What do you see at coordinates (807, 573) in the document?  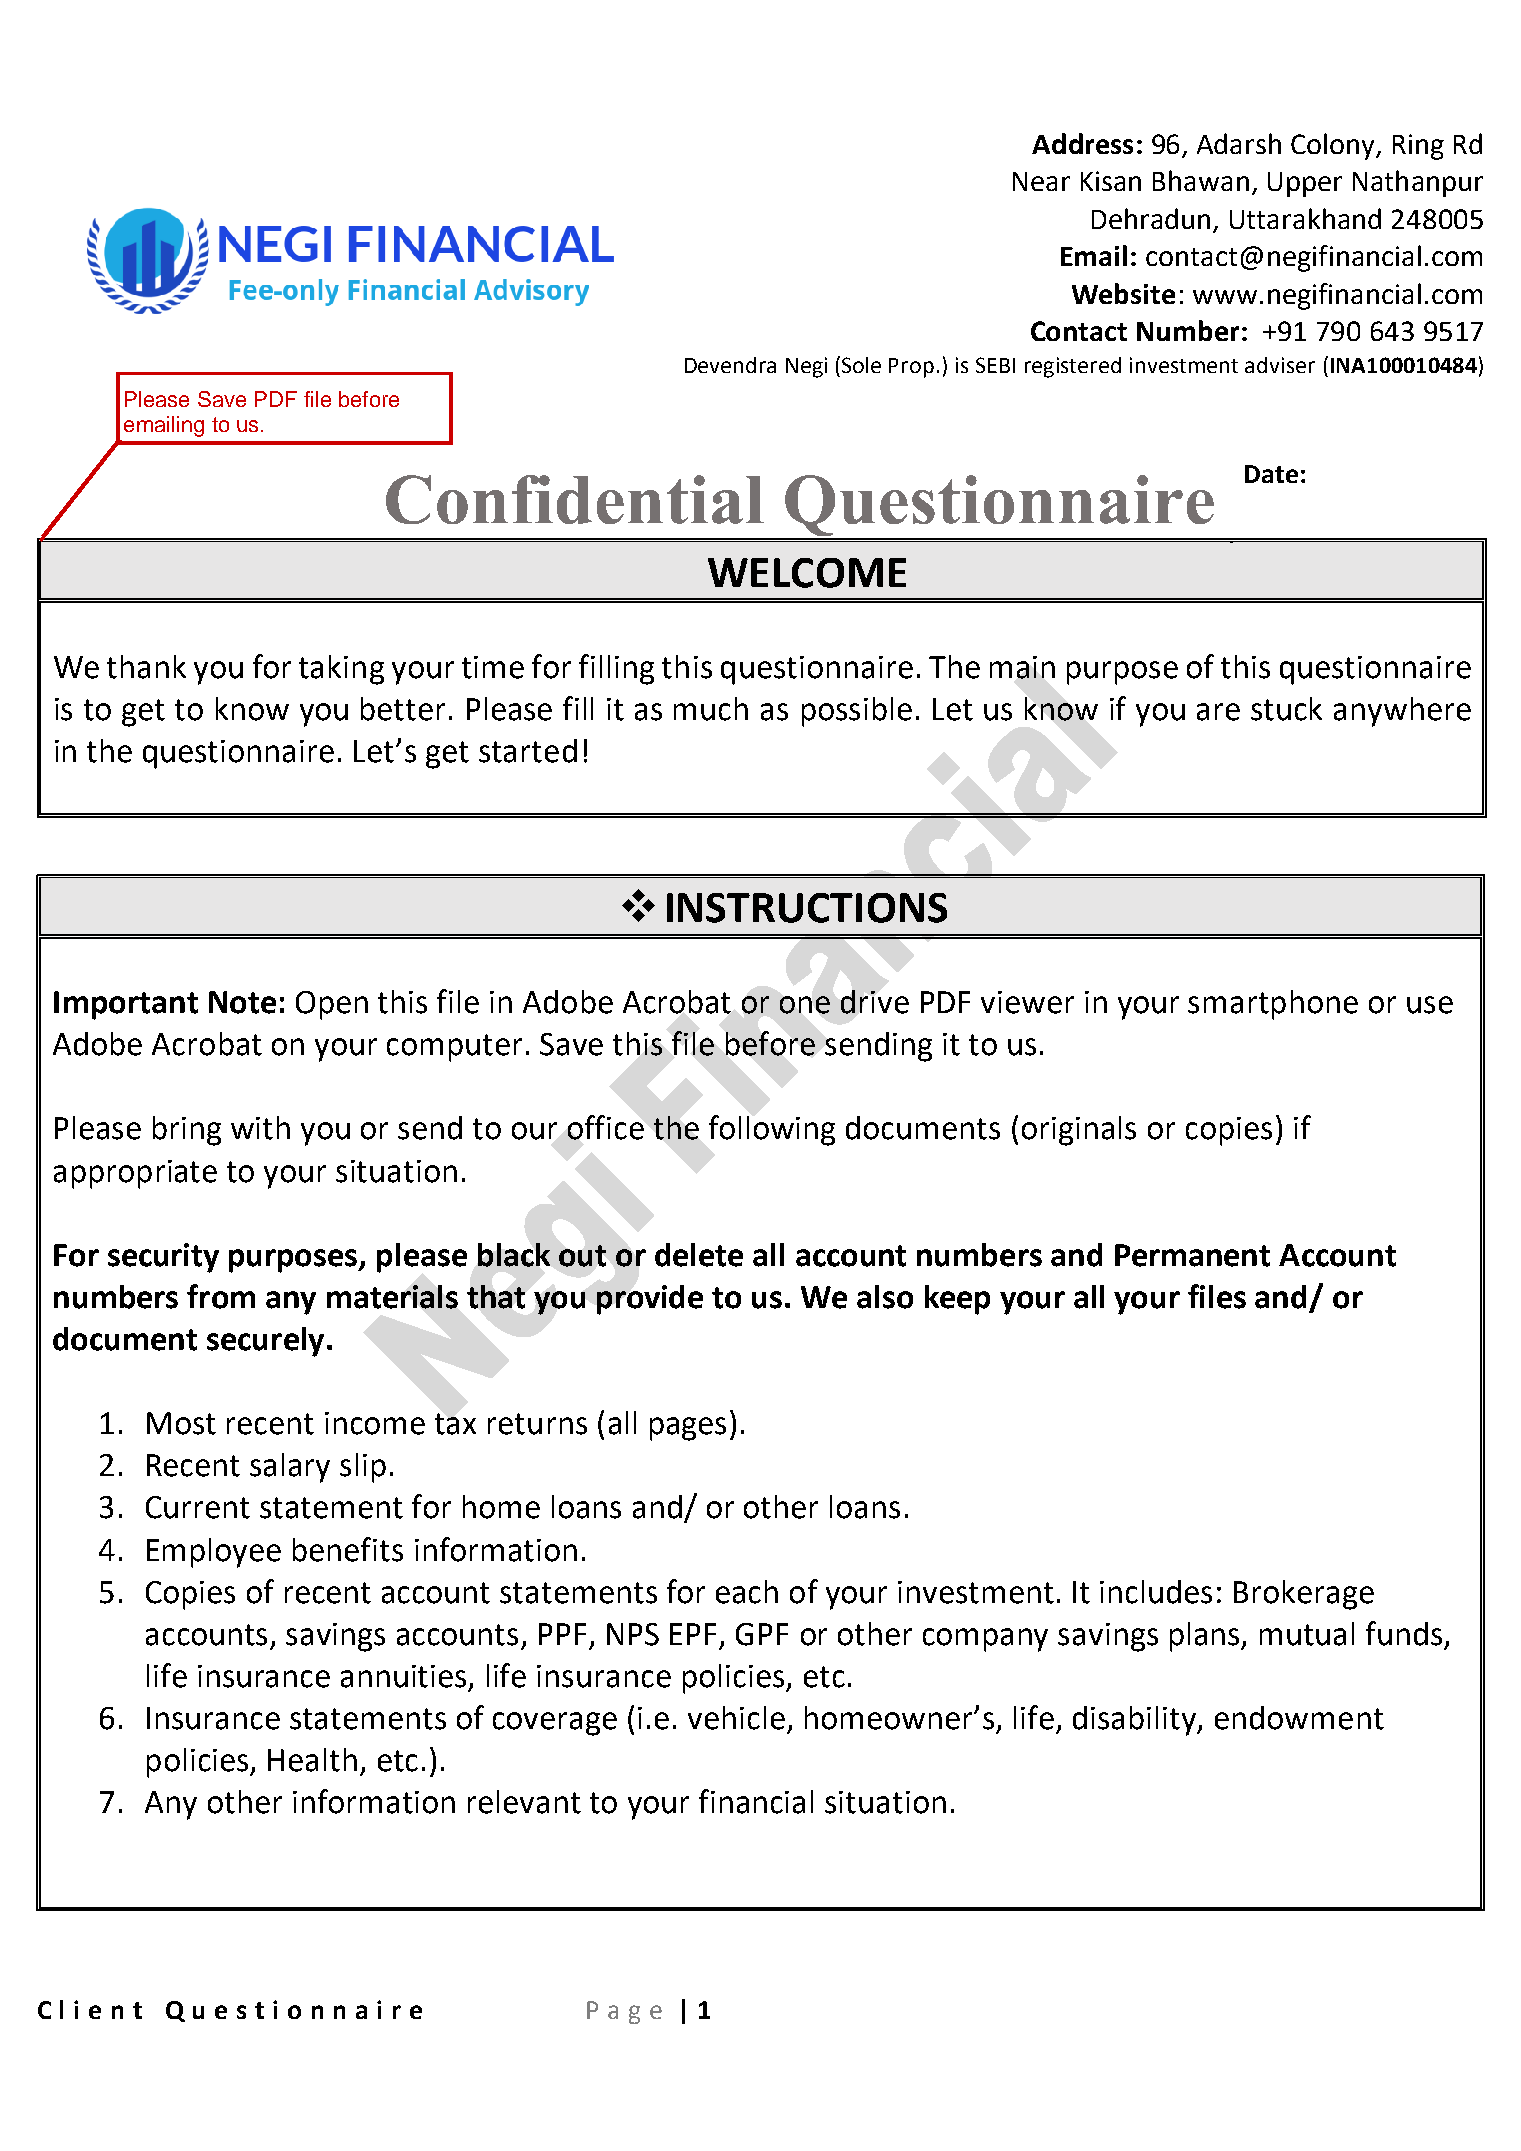 I see `WELCOME` at bounding box center [807, 573].
